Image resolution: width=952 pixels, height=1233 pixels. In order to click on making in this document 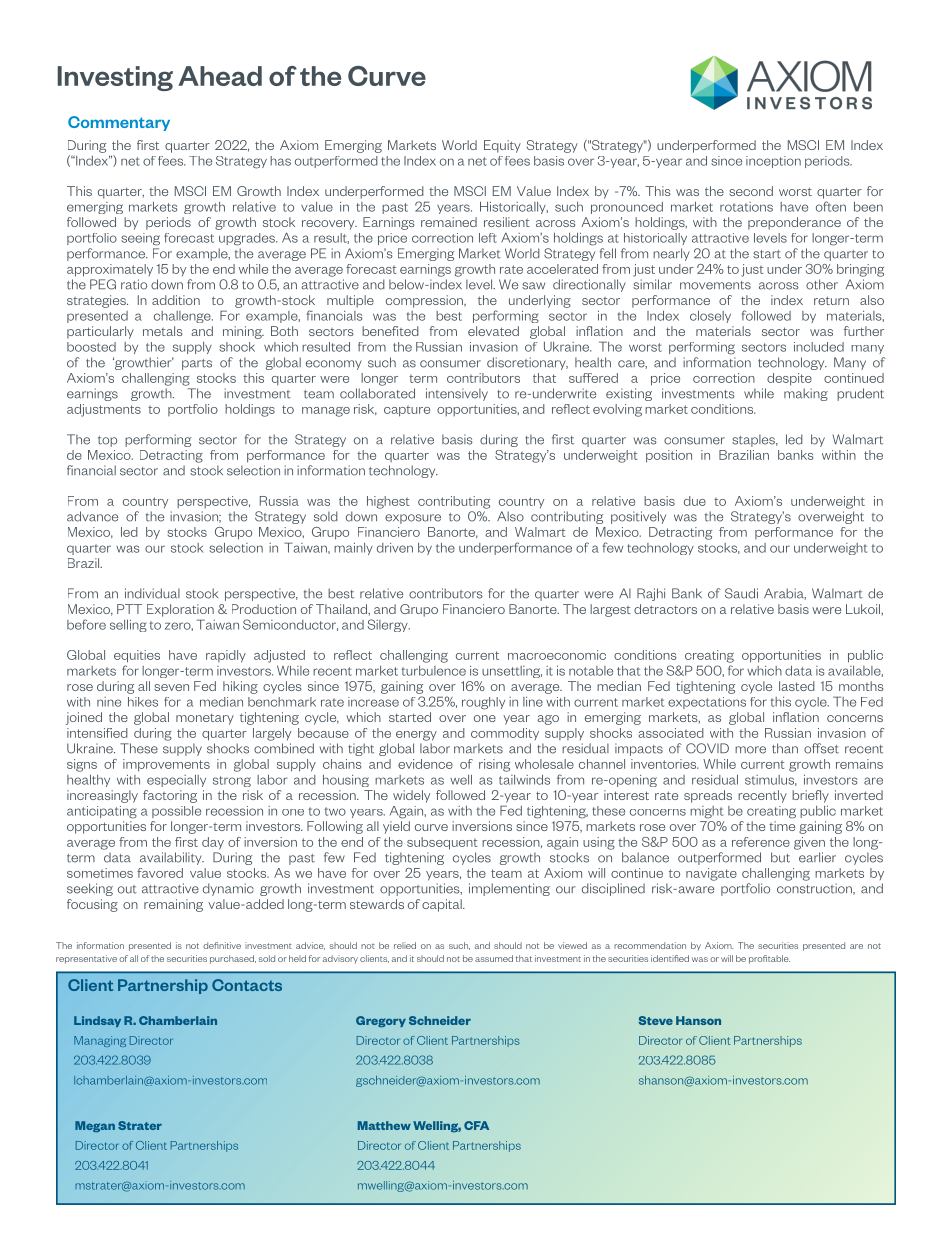, I will do `click(806, 394)`.
